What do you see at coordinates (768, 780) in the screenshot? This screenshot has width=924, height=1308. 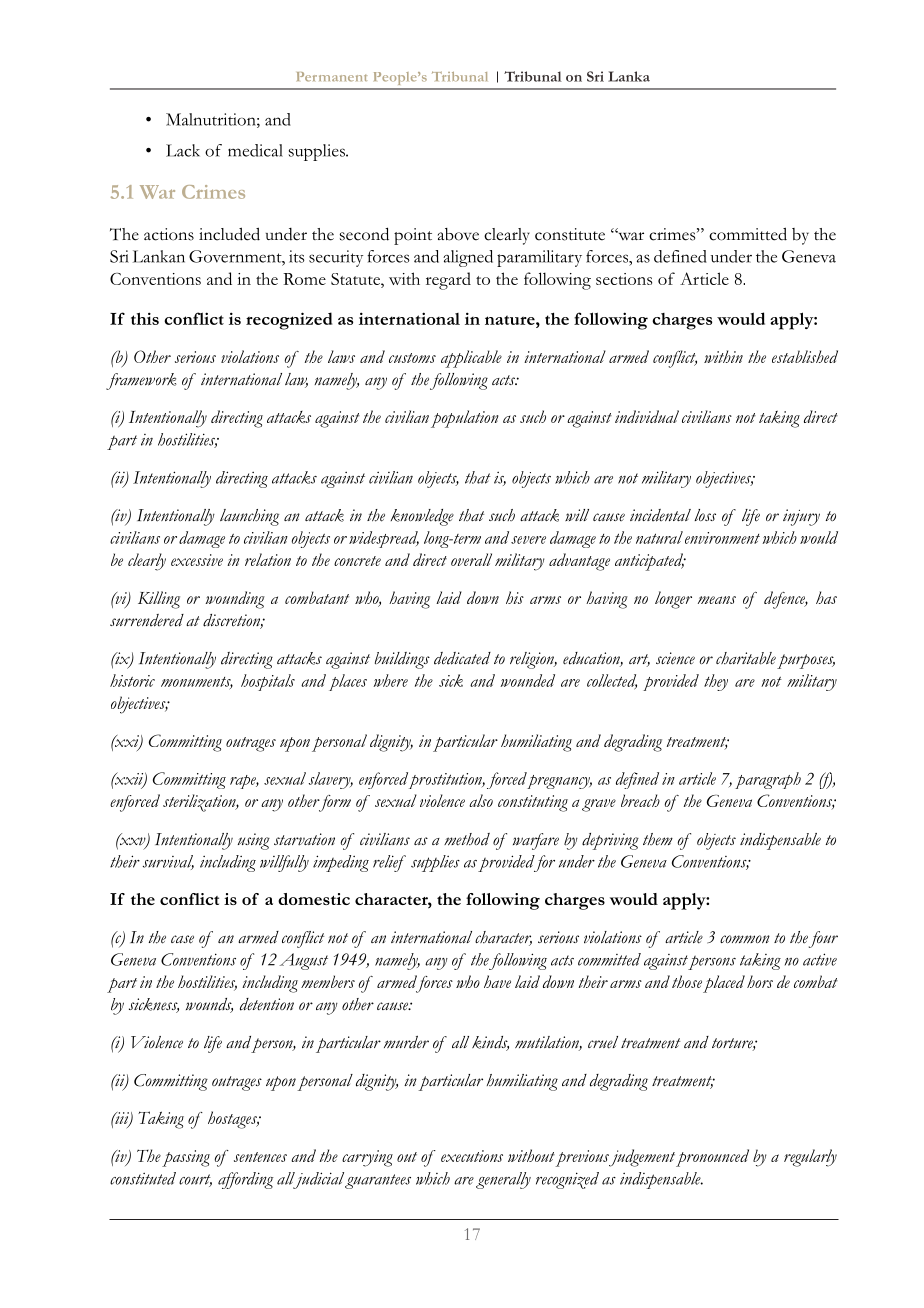 I see `paragraph` at bounding box center [768, 780].
